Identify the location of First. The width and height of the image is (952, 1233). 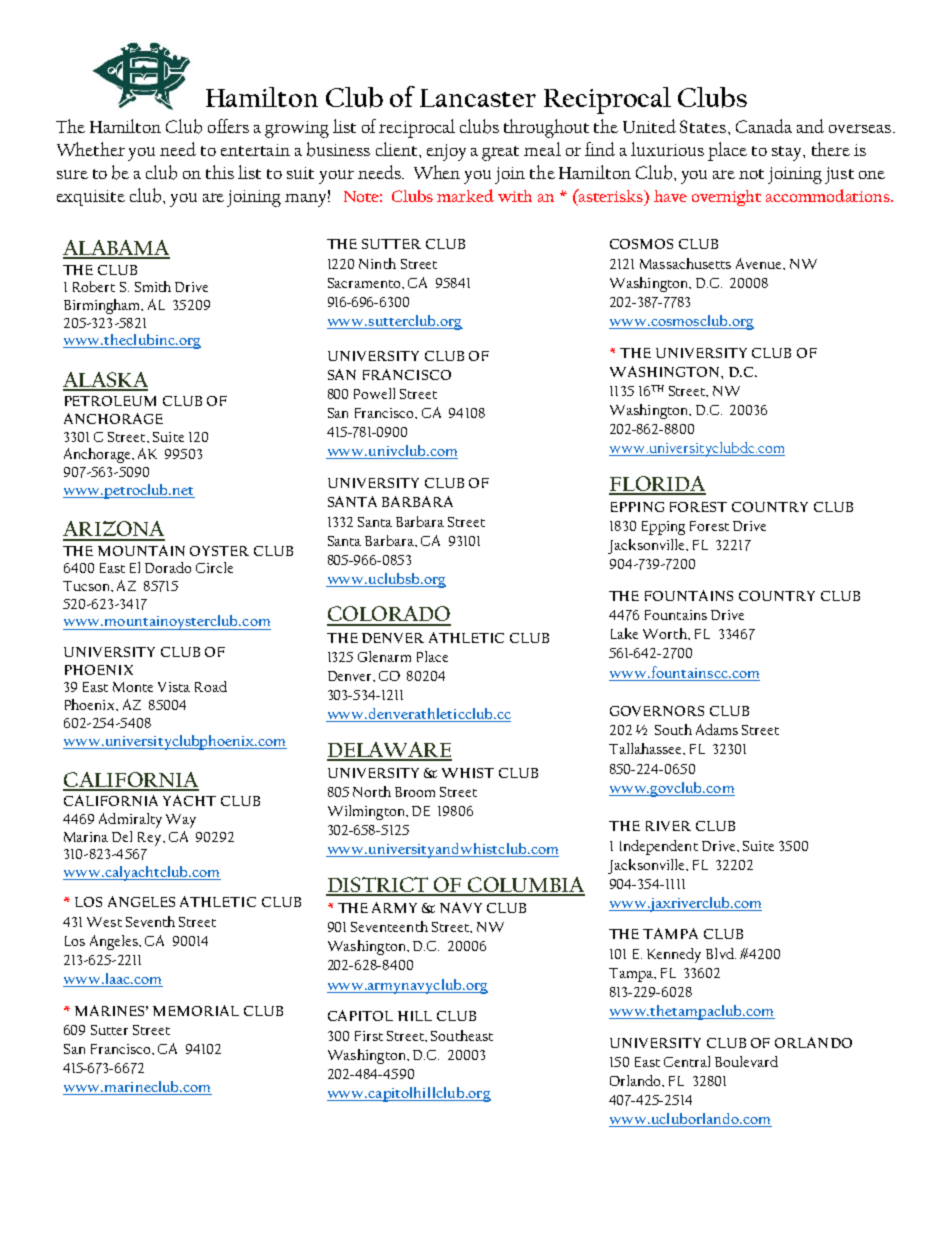
(369, 1036).
